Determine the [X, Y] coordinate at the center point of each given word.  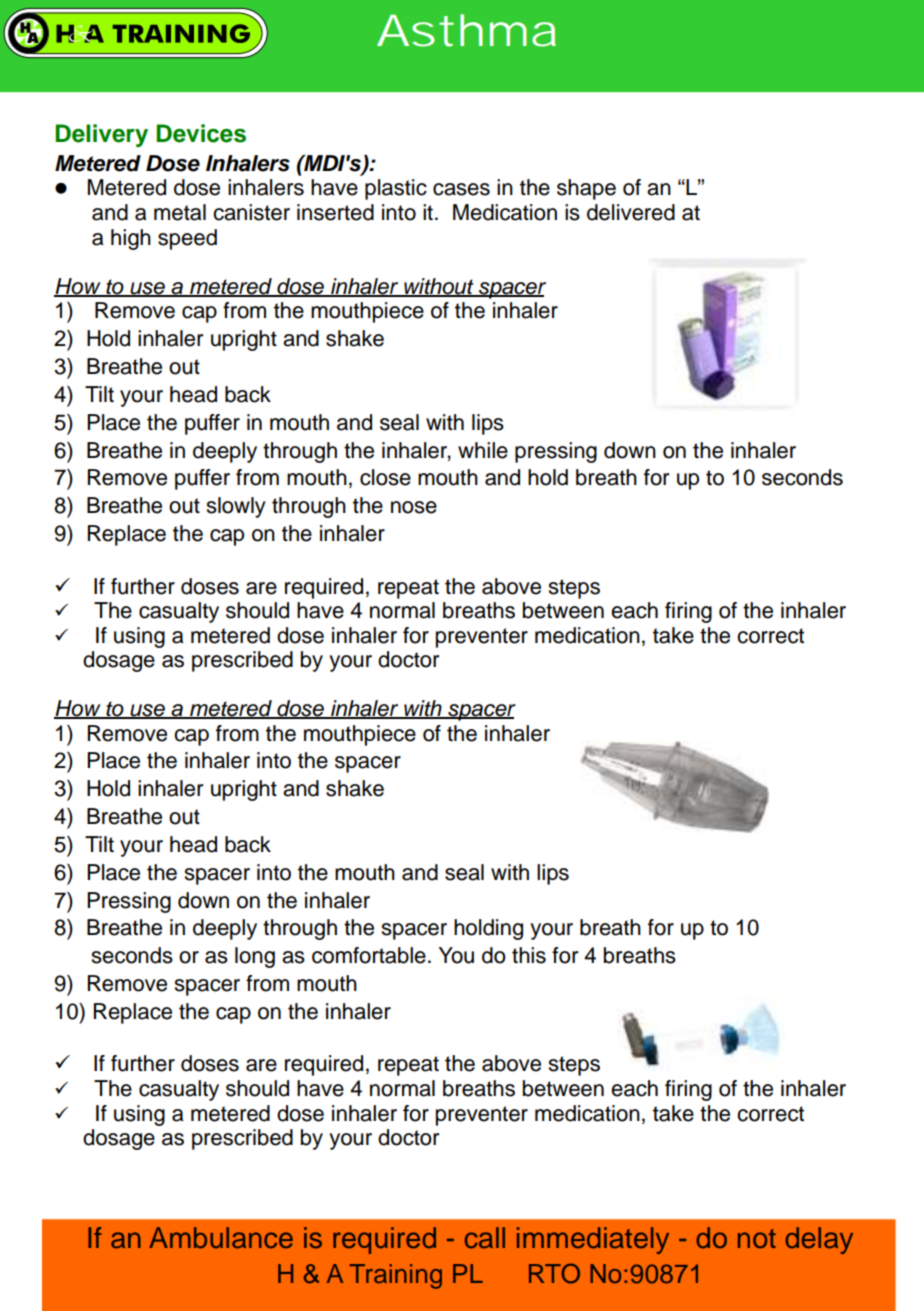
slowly [236, 507]
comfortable [369, 955]
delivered [631, 212]
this [529, 955]
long [255, 957]
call [485, 1238]
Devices [201, 133]
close [385, 477]
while [483, 450]
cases [461, 189]
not [757, 1239]
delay [819, 1240]
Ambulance [221, 1238]
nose [414, 507]
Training [395, 1276]
